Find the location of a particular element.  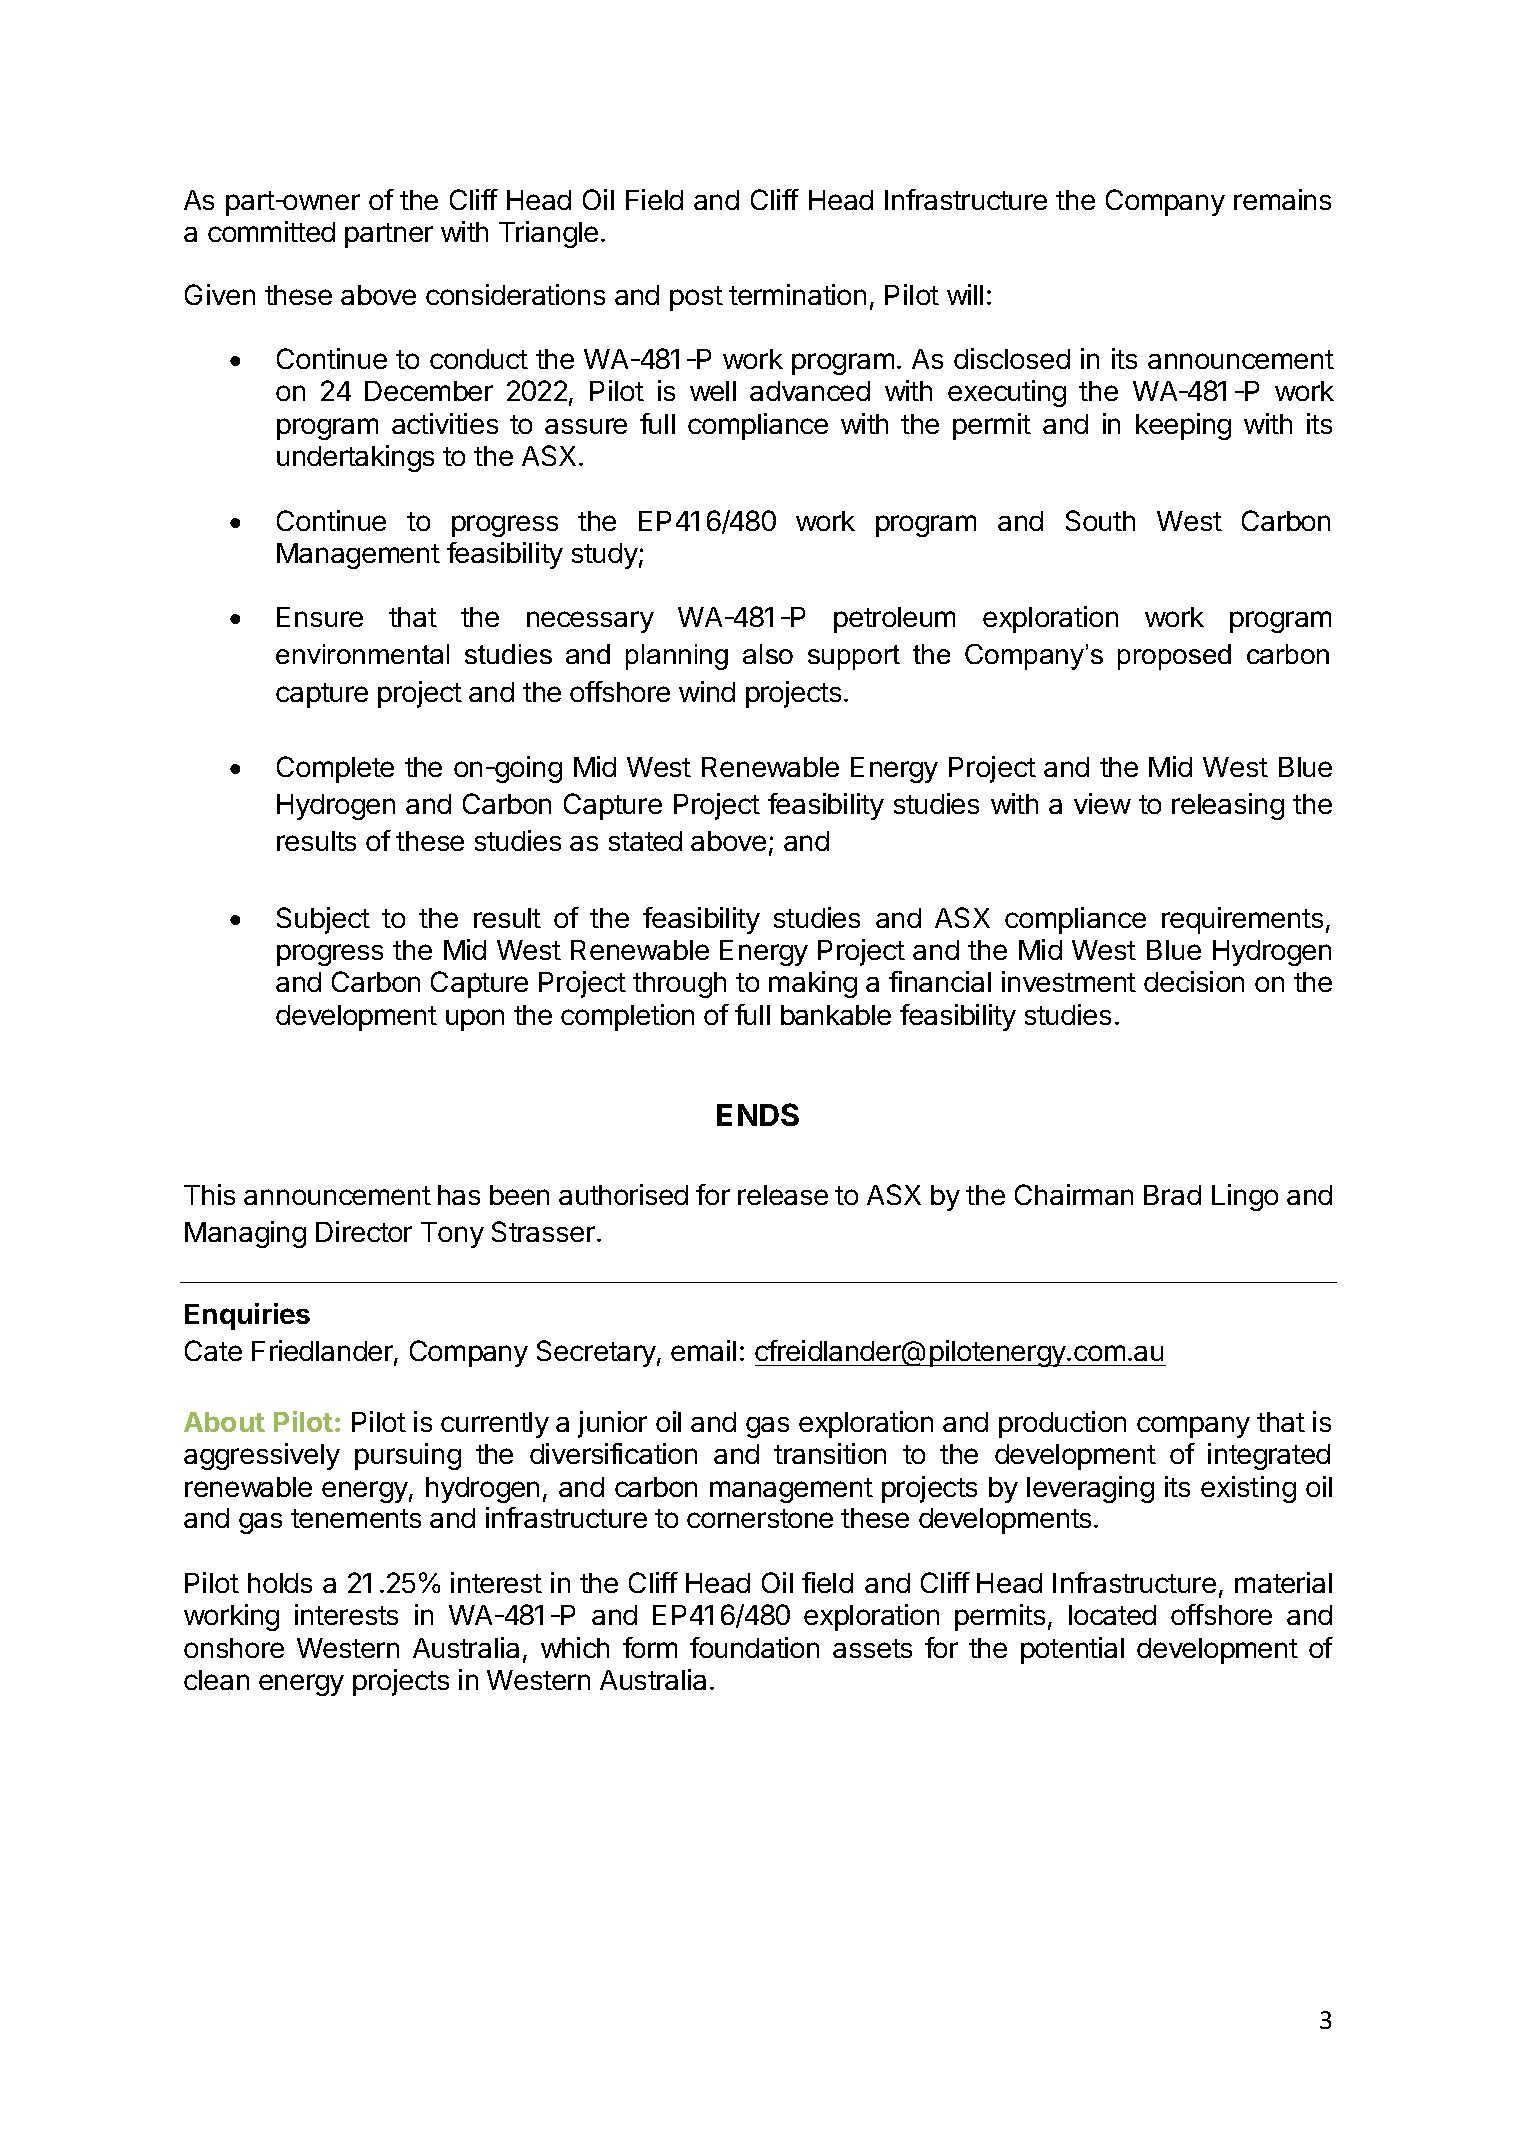

remains is located at coordinates (1282, 199).
